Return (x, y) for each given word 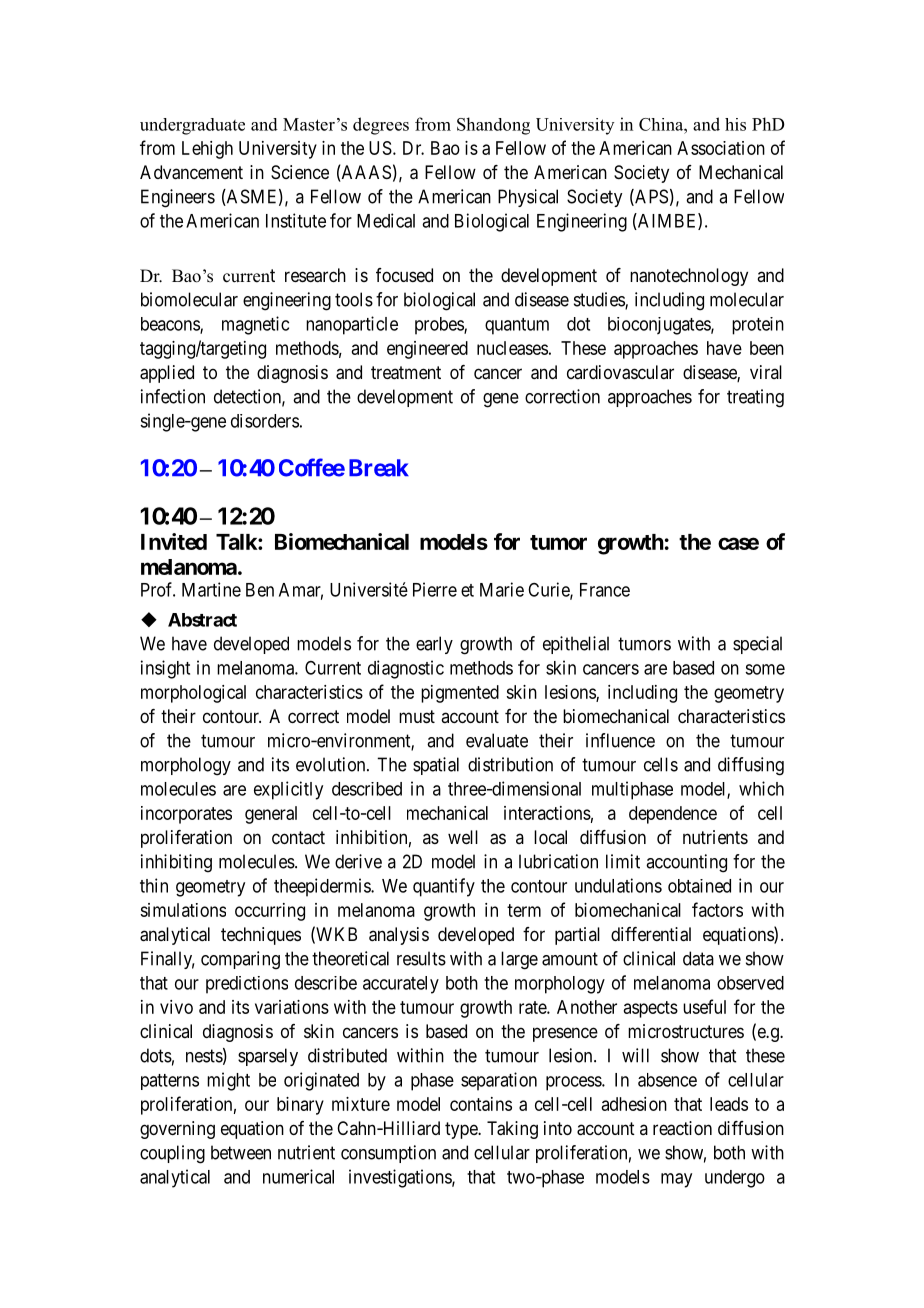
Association (721, 148)
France (605, 590)
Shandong (493, 126)
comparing (240, 960)
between (241, 1152)
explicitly (288, 790)
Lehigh (207, 150)
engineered (427, 350)
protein (758, 326)
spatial (436, 766)
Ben (260, 590)
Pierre (435, 589)
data (698, 958)
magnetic (255, 325)
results (421, 958)
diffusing (751, 766)
